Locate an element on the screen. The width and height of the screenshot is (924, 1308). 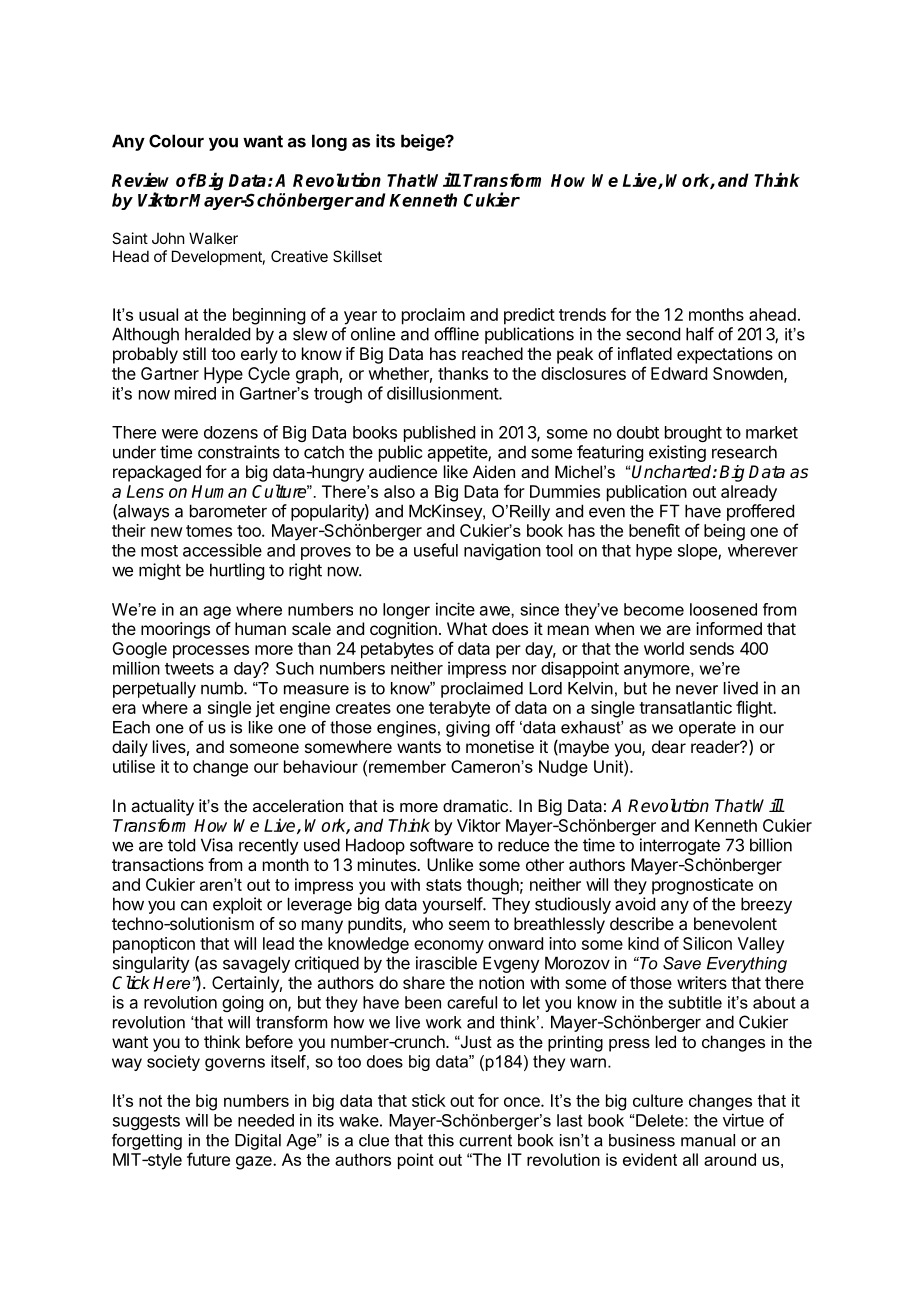
future is located at coordinates (208, 1159).
